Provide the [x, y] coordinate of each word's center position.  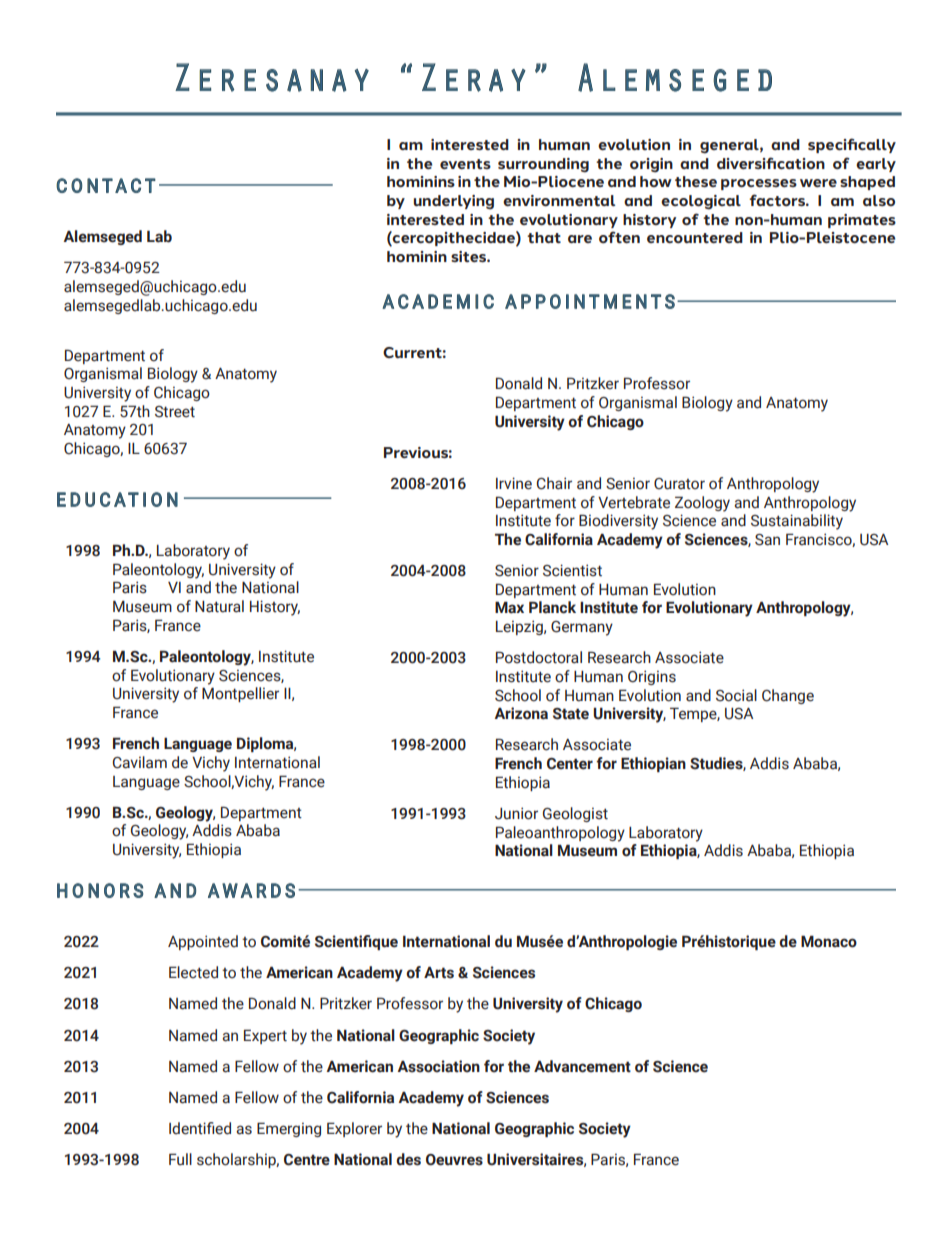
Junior [516, 813]
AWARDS [251, 890]
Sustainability [797, 522]
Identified [200, 1128]
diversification [771, 163]
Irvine [514, 483]
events [465, 164]
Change [788, 696]
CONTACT [106, 185]
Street [175, 412]
